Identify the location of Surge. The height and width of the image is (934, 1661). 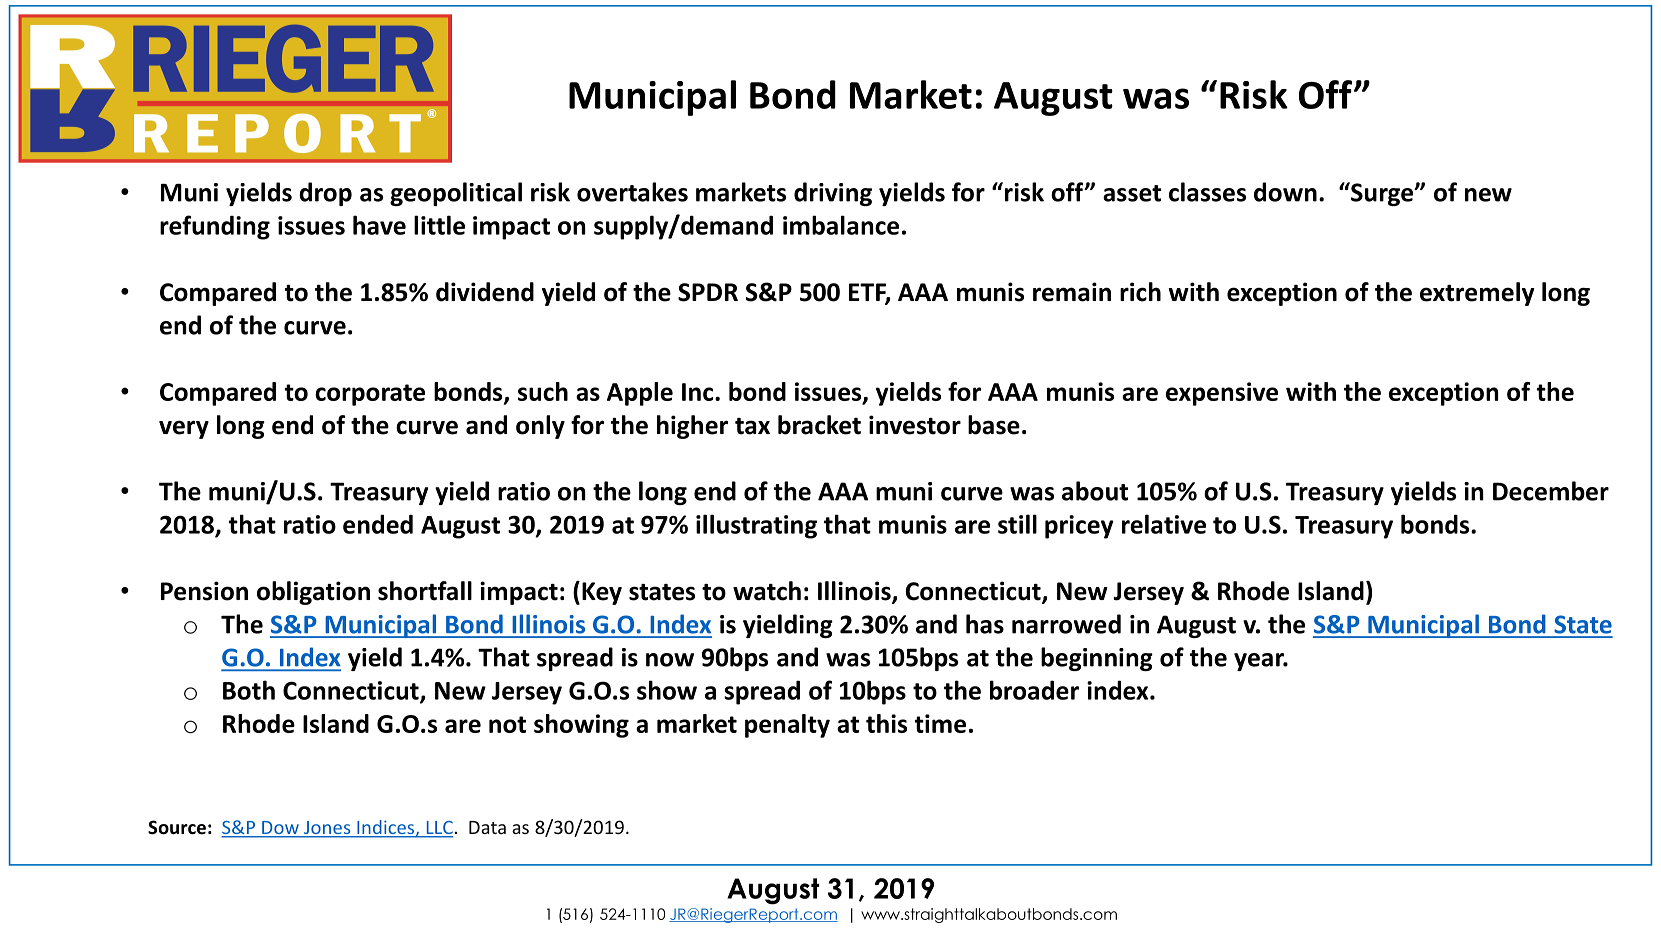
(1382, 194).
